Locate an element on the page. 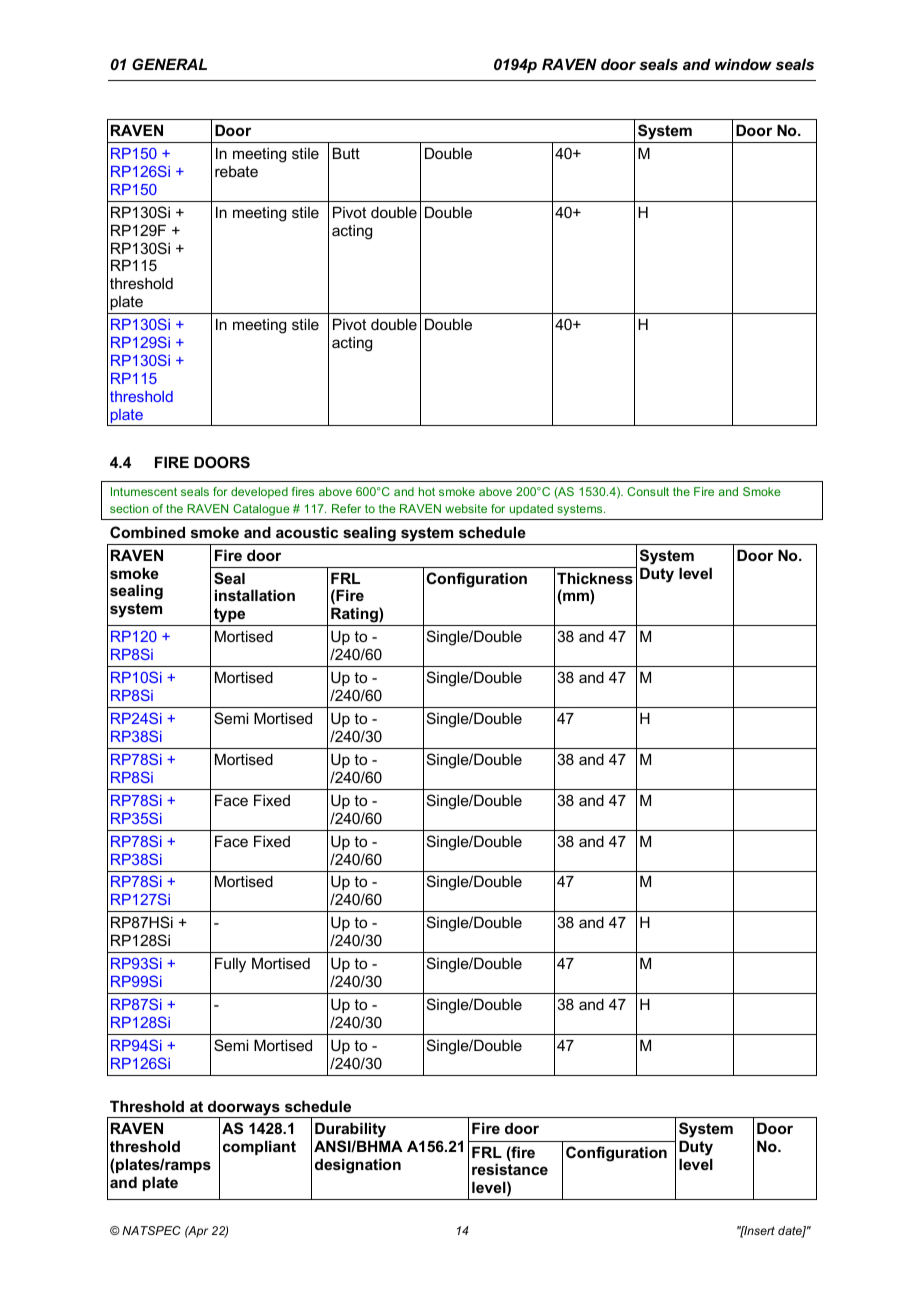 The width and height of the page is (924, 1308). Consult is located at coordinates (648, 491).
